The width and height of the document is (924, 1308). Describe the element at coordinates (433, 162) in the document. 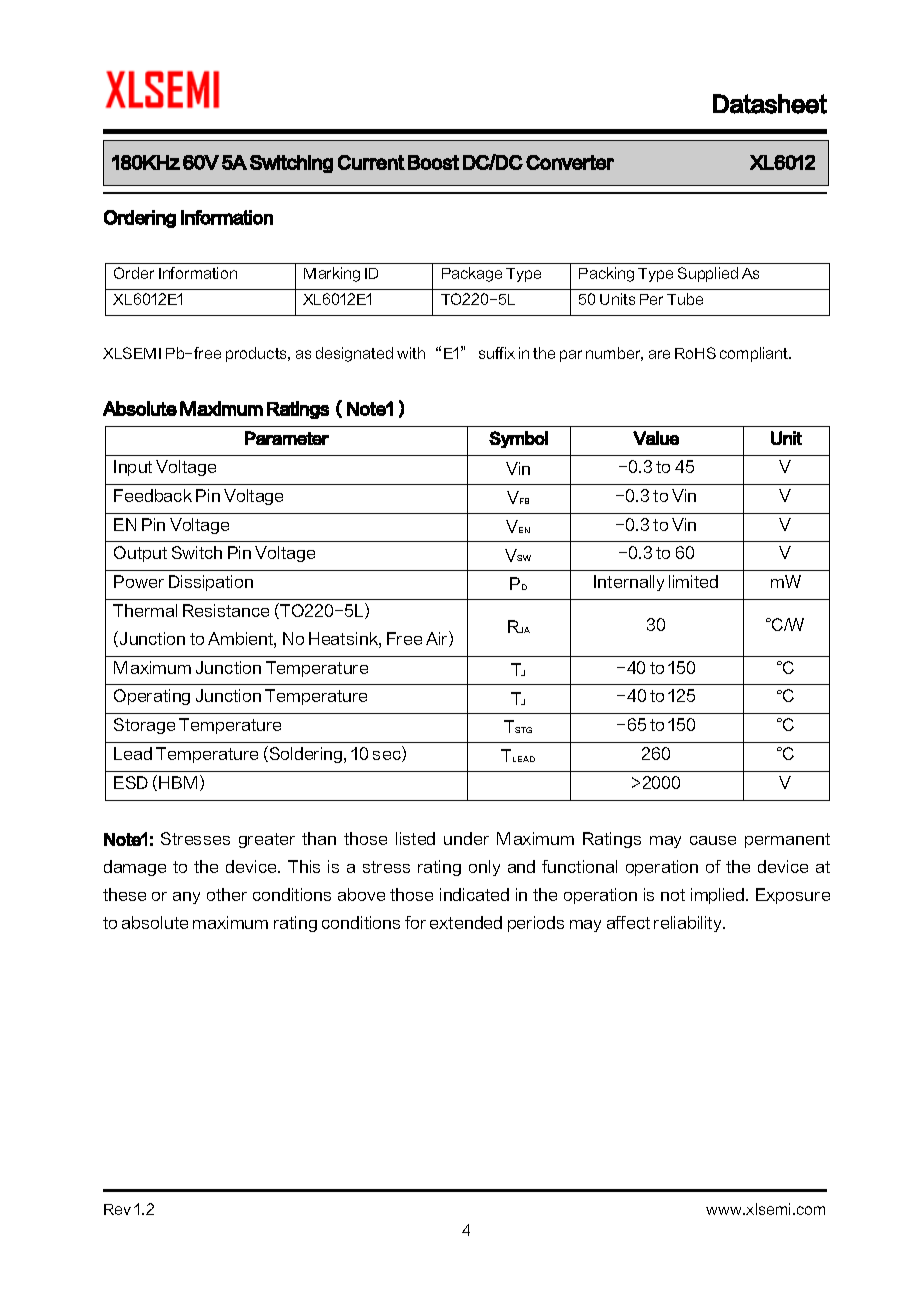

I see `Boost` at that location.
